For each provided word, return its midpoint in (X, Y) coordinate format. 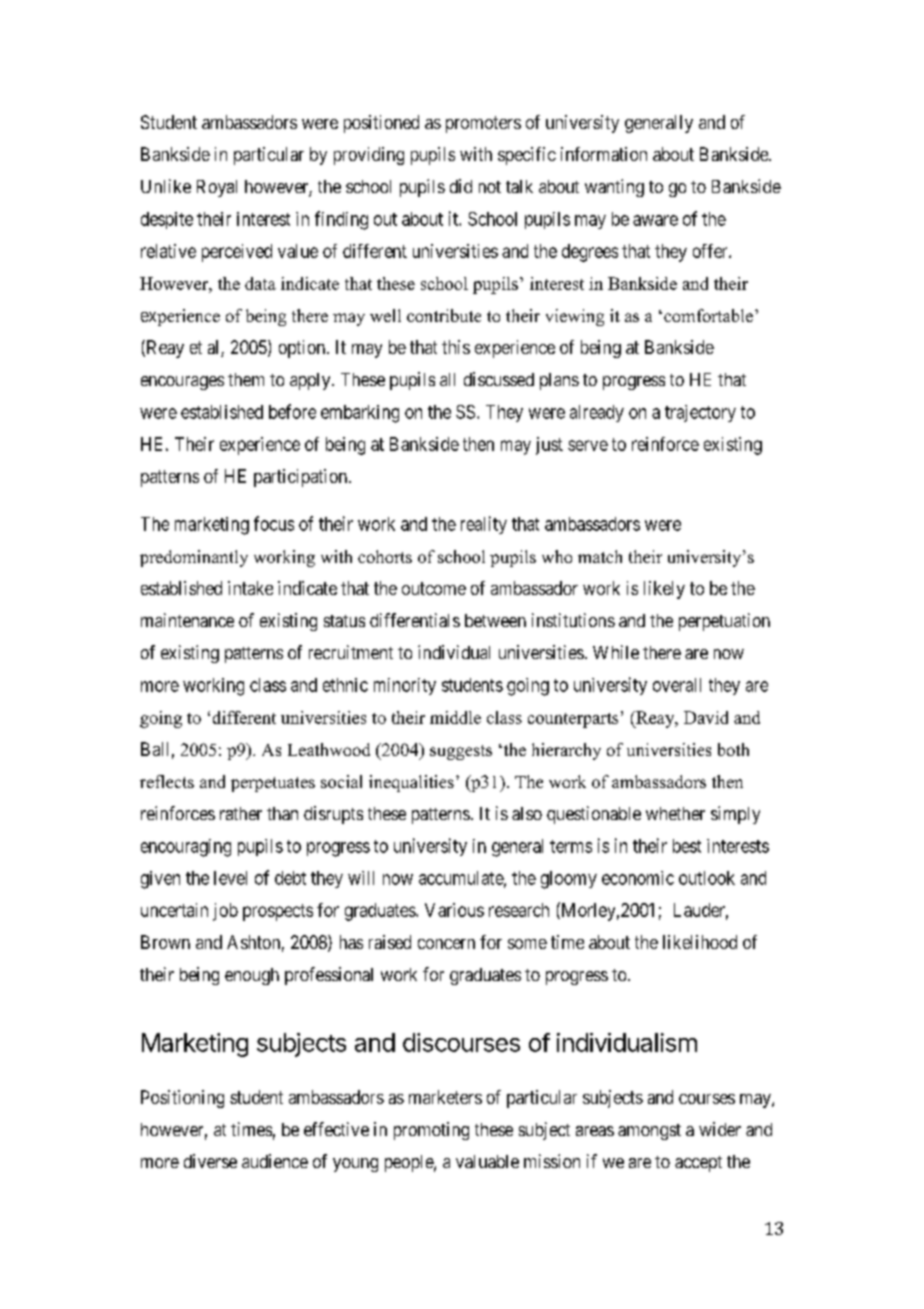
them (246, 379)
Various (454, 910)
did (461, 186)
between (495, 620)
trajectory (700, 413)
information (604, 154)
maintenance (187, 620)
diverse (210, 1161)
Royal (217, 188)
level (230, 878)
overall (677, 685)
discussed (499, 379)
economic (638, 878)
